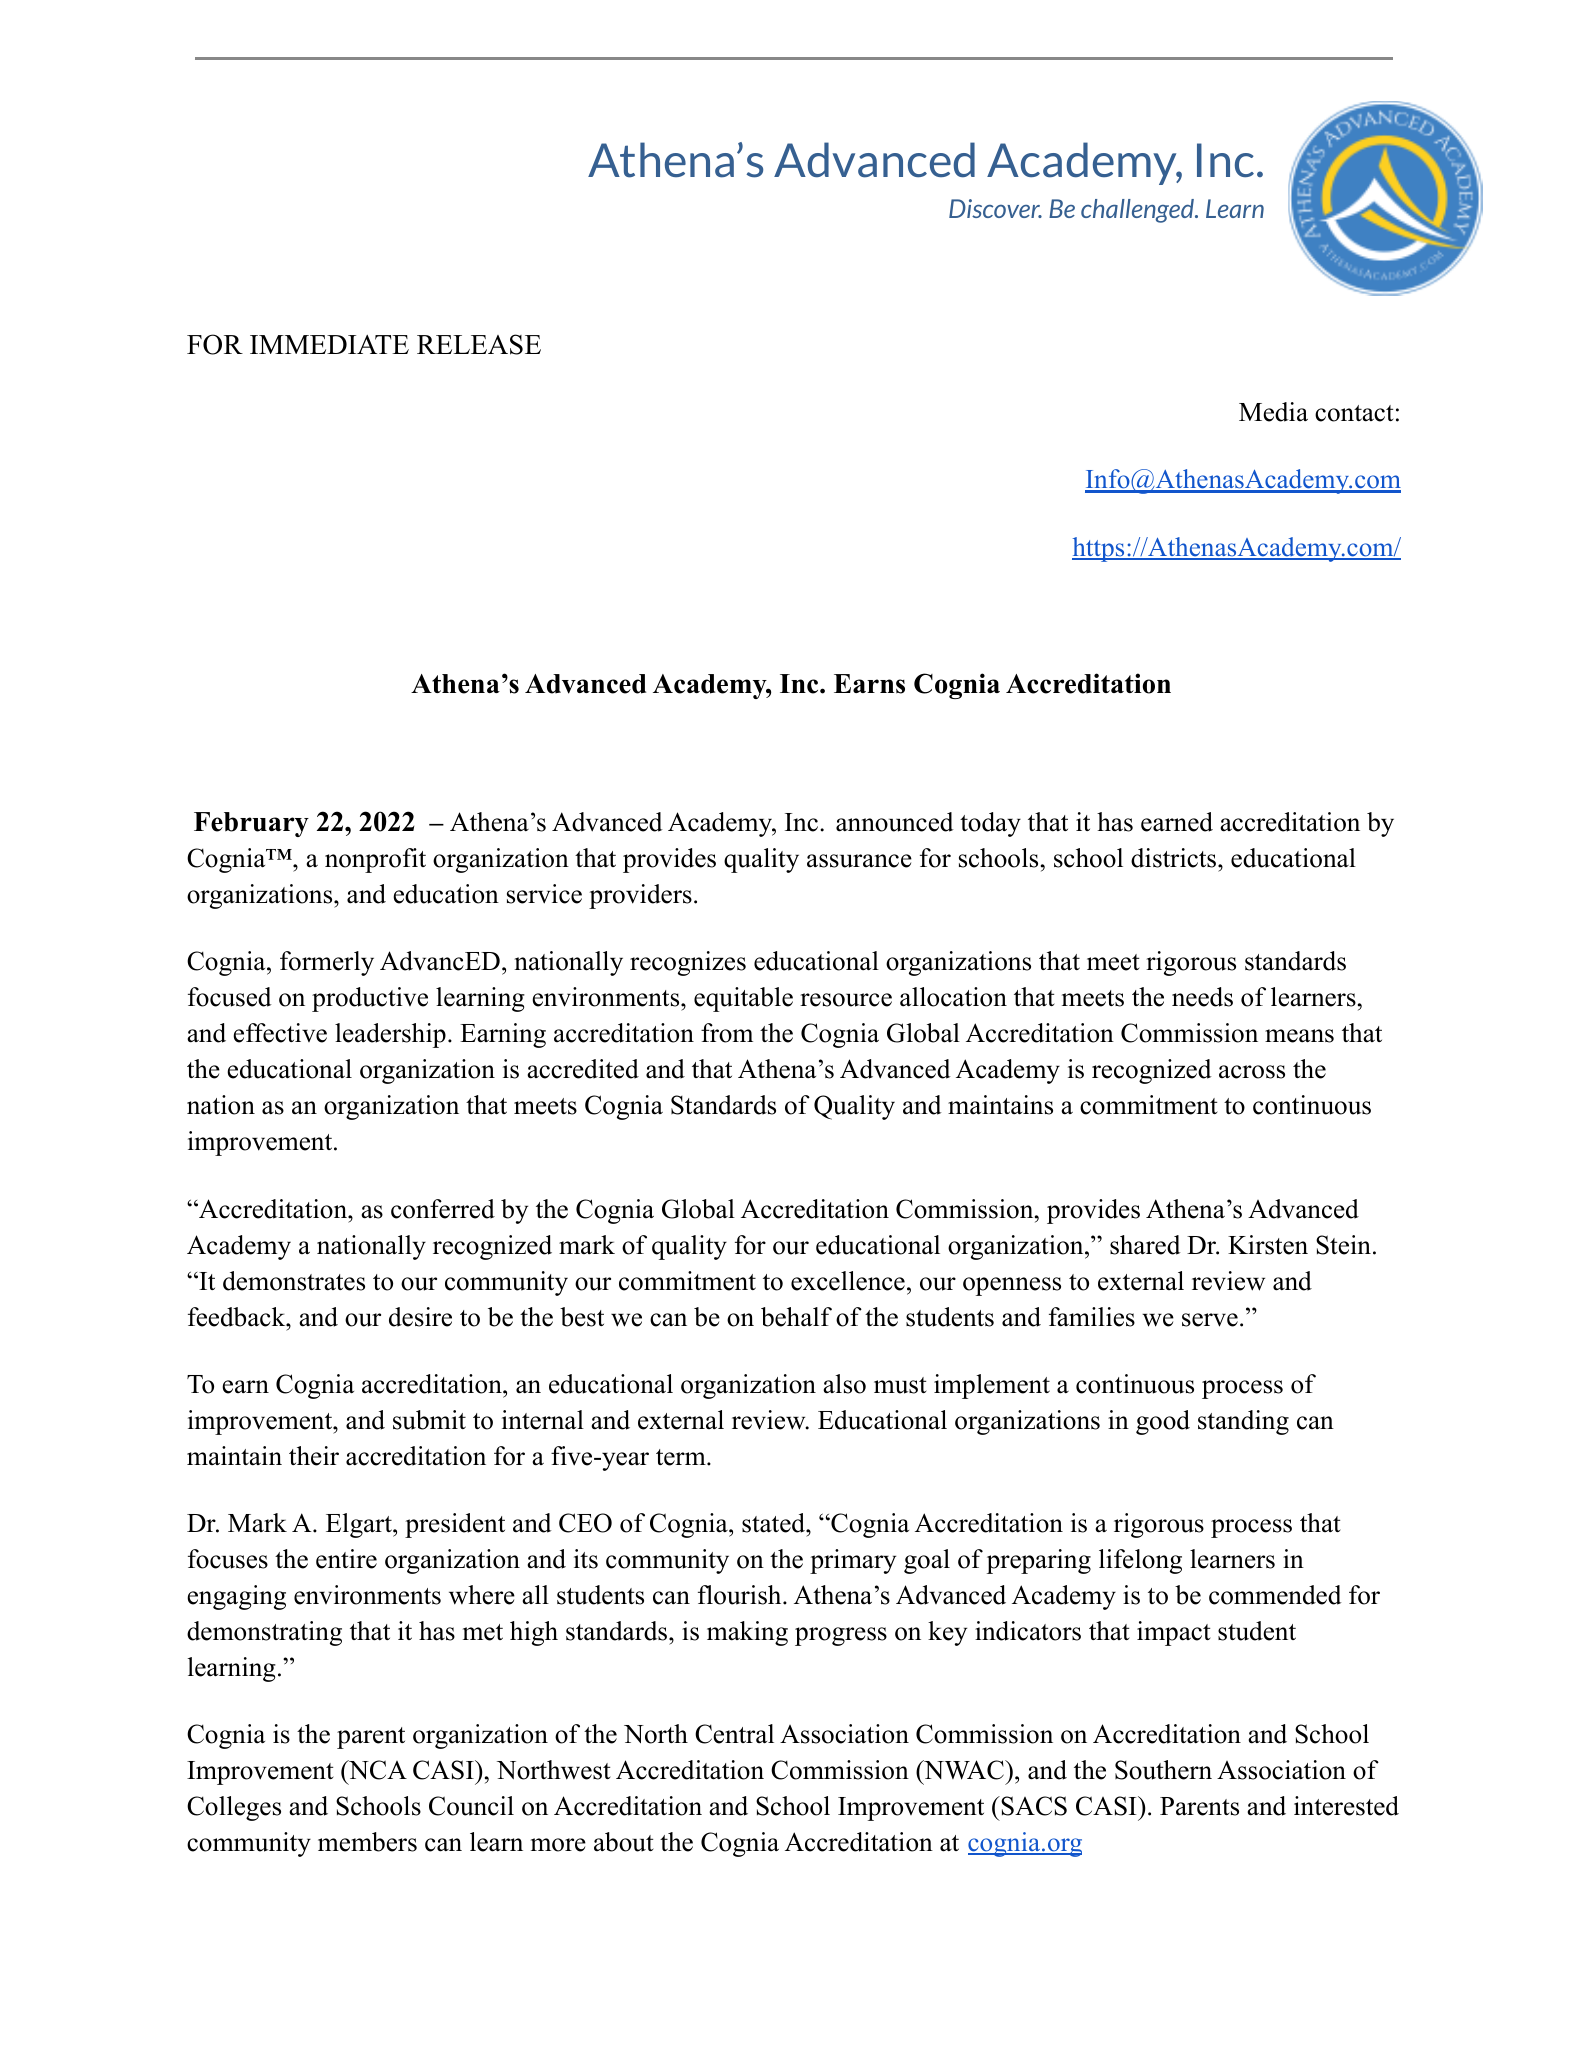  Describe the element at coordinates (375, 860) in the page. I see `nonprofit` at that location.
